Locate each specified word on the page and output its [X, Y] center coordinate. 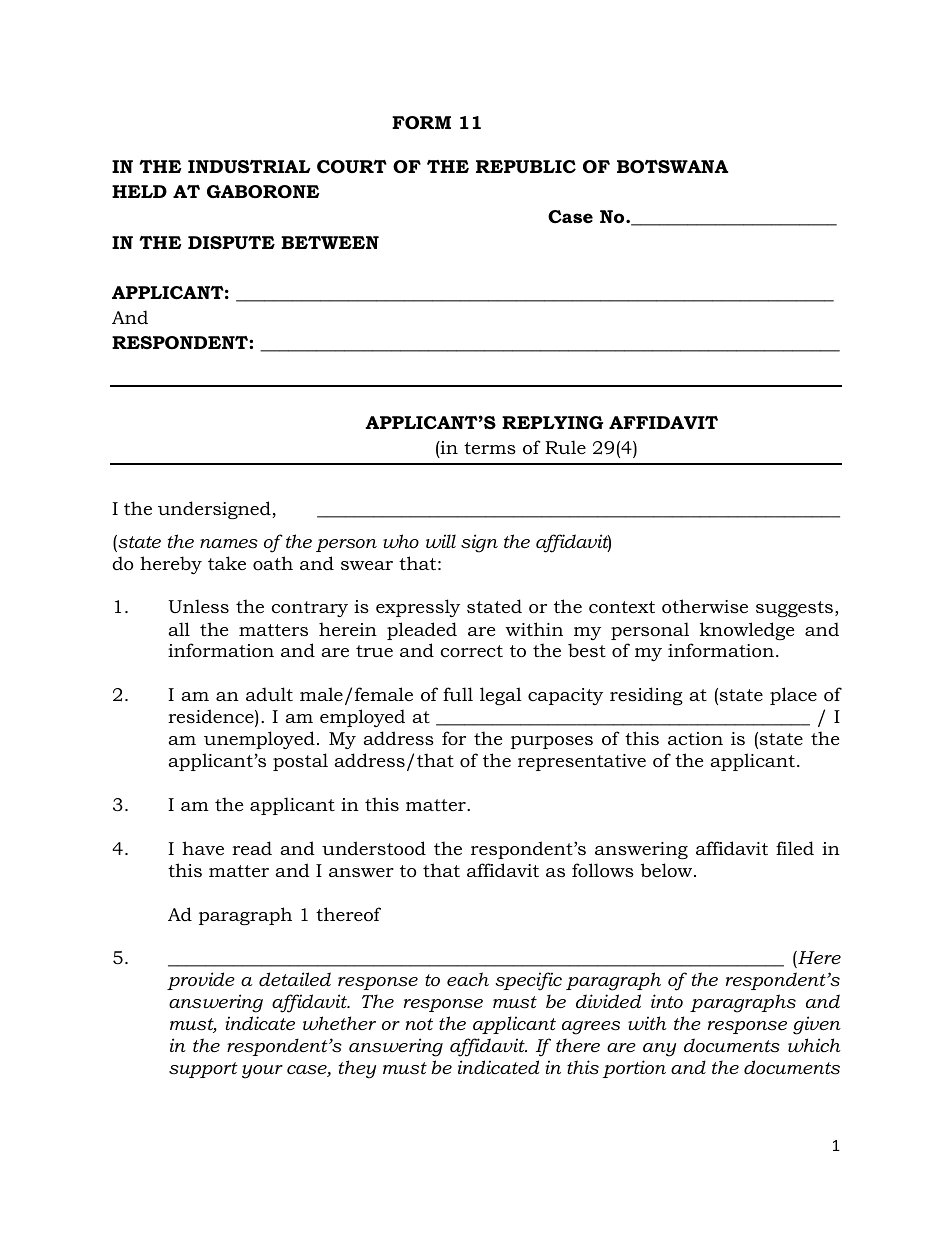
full [458, 694]
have [203, 848]
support [203, 1070]
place [793, 696]
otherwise [705, 606]
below [668, 870]
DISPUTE [231, 243]
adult [269, 694]
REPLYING [552, 422]
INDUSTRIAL [249, 167]
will [441, 541]
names [229, 543]
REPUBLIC [526, 167]
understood [374, 848]
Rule [565, 447]
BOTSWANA [672, 167]
